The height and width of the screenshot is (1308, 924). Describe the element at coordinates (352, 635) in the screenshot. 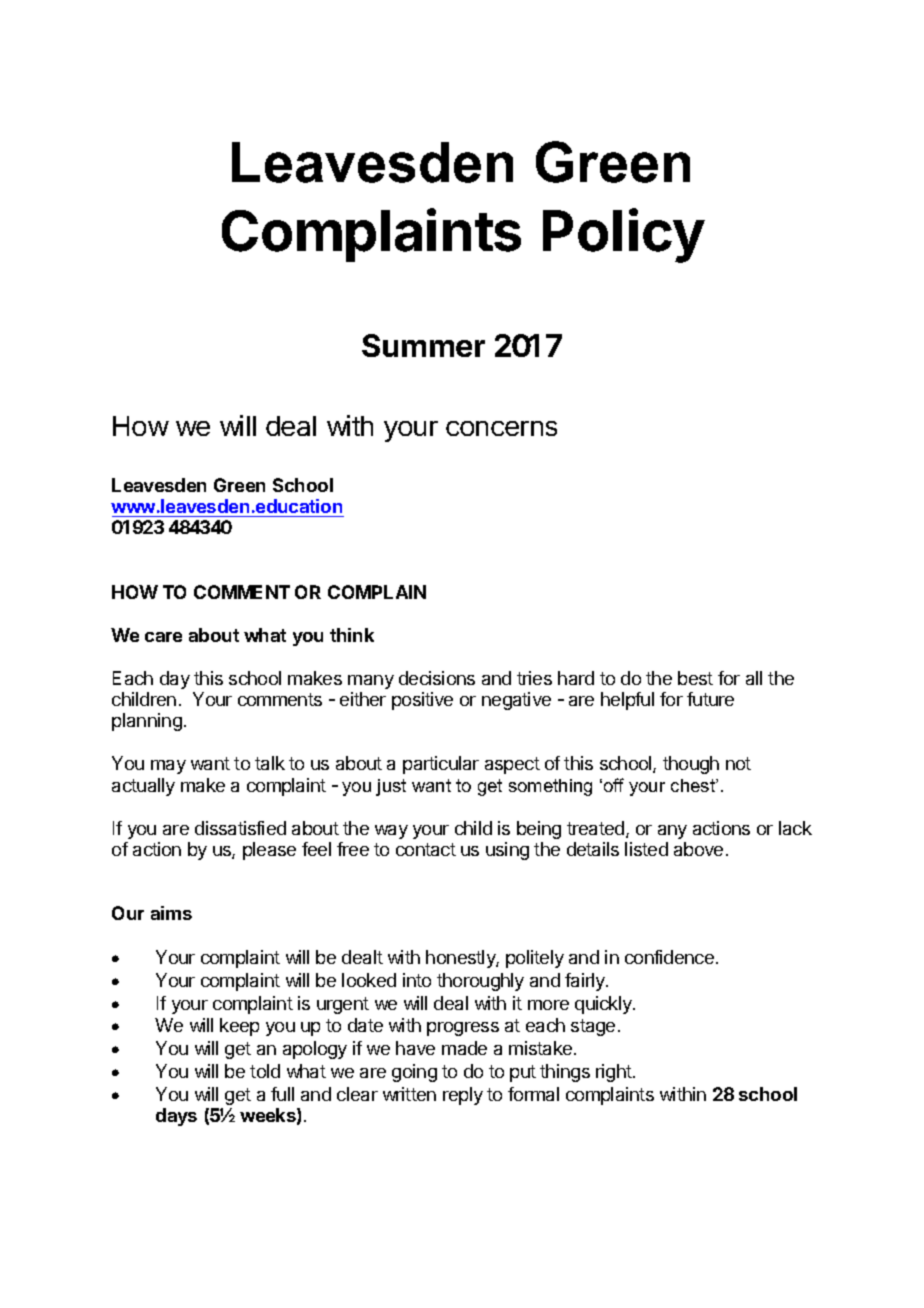

I see `think` at that location.
